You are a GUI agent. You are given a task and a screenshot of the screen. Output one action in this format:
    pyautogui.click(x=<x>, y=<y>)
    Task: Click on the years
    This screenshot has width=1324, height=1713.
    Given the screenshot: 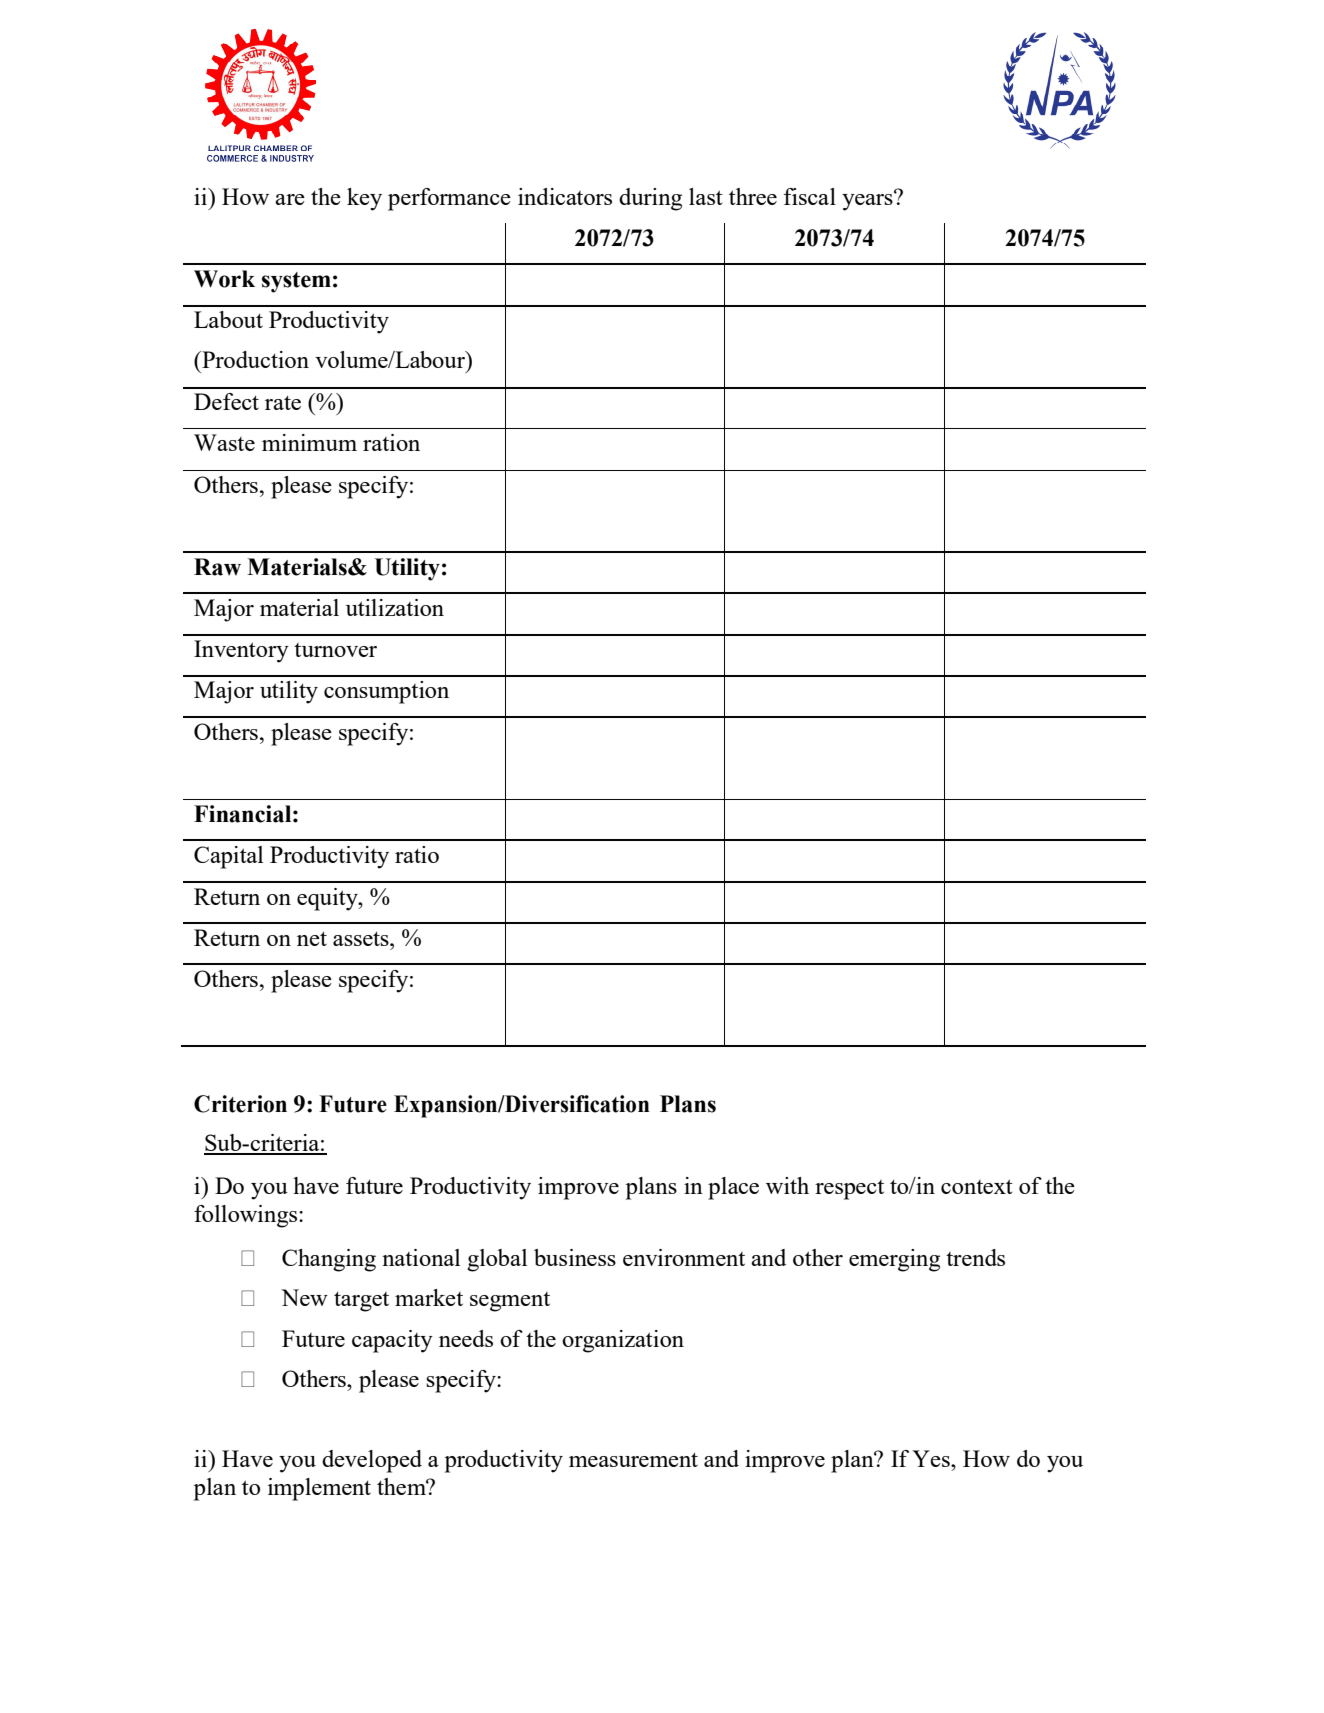 What is the action you would take?
    pyautogui.click(x=868, y=201)
